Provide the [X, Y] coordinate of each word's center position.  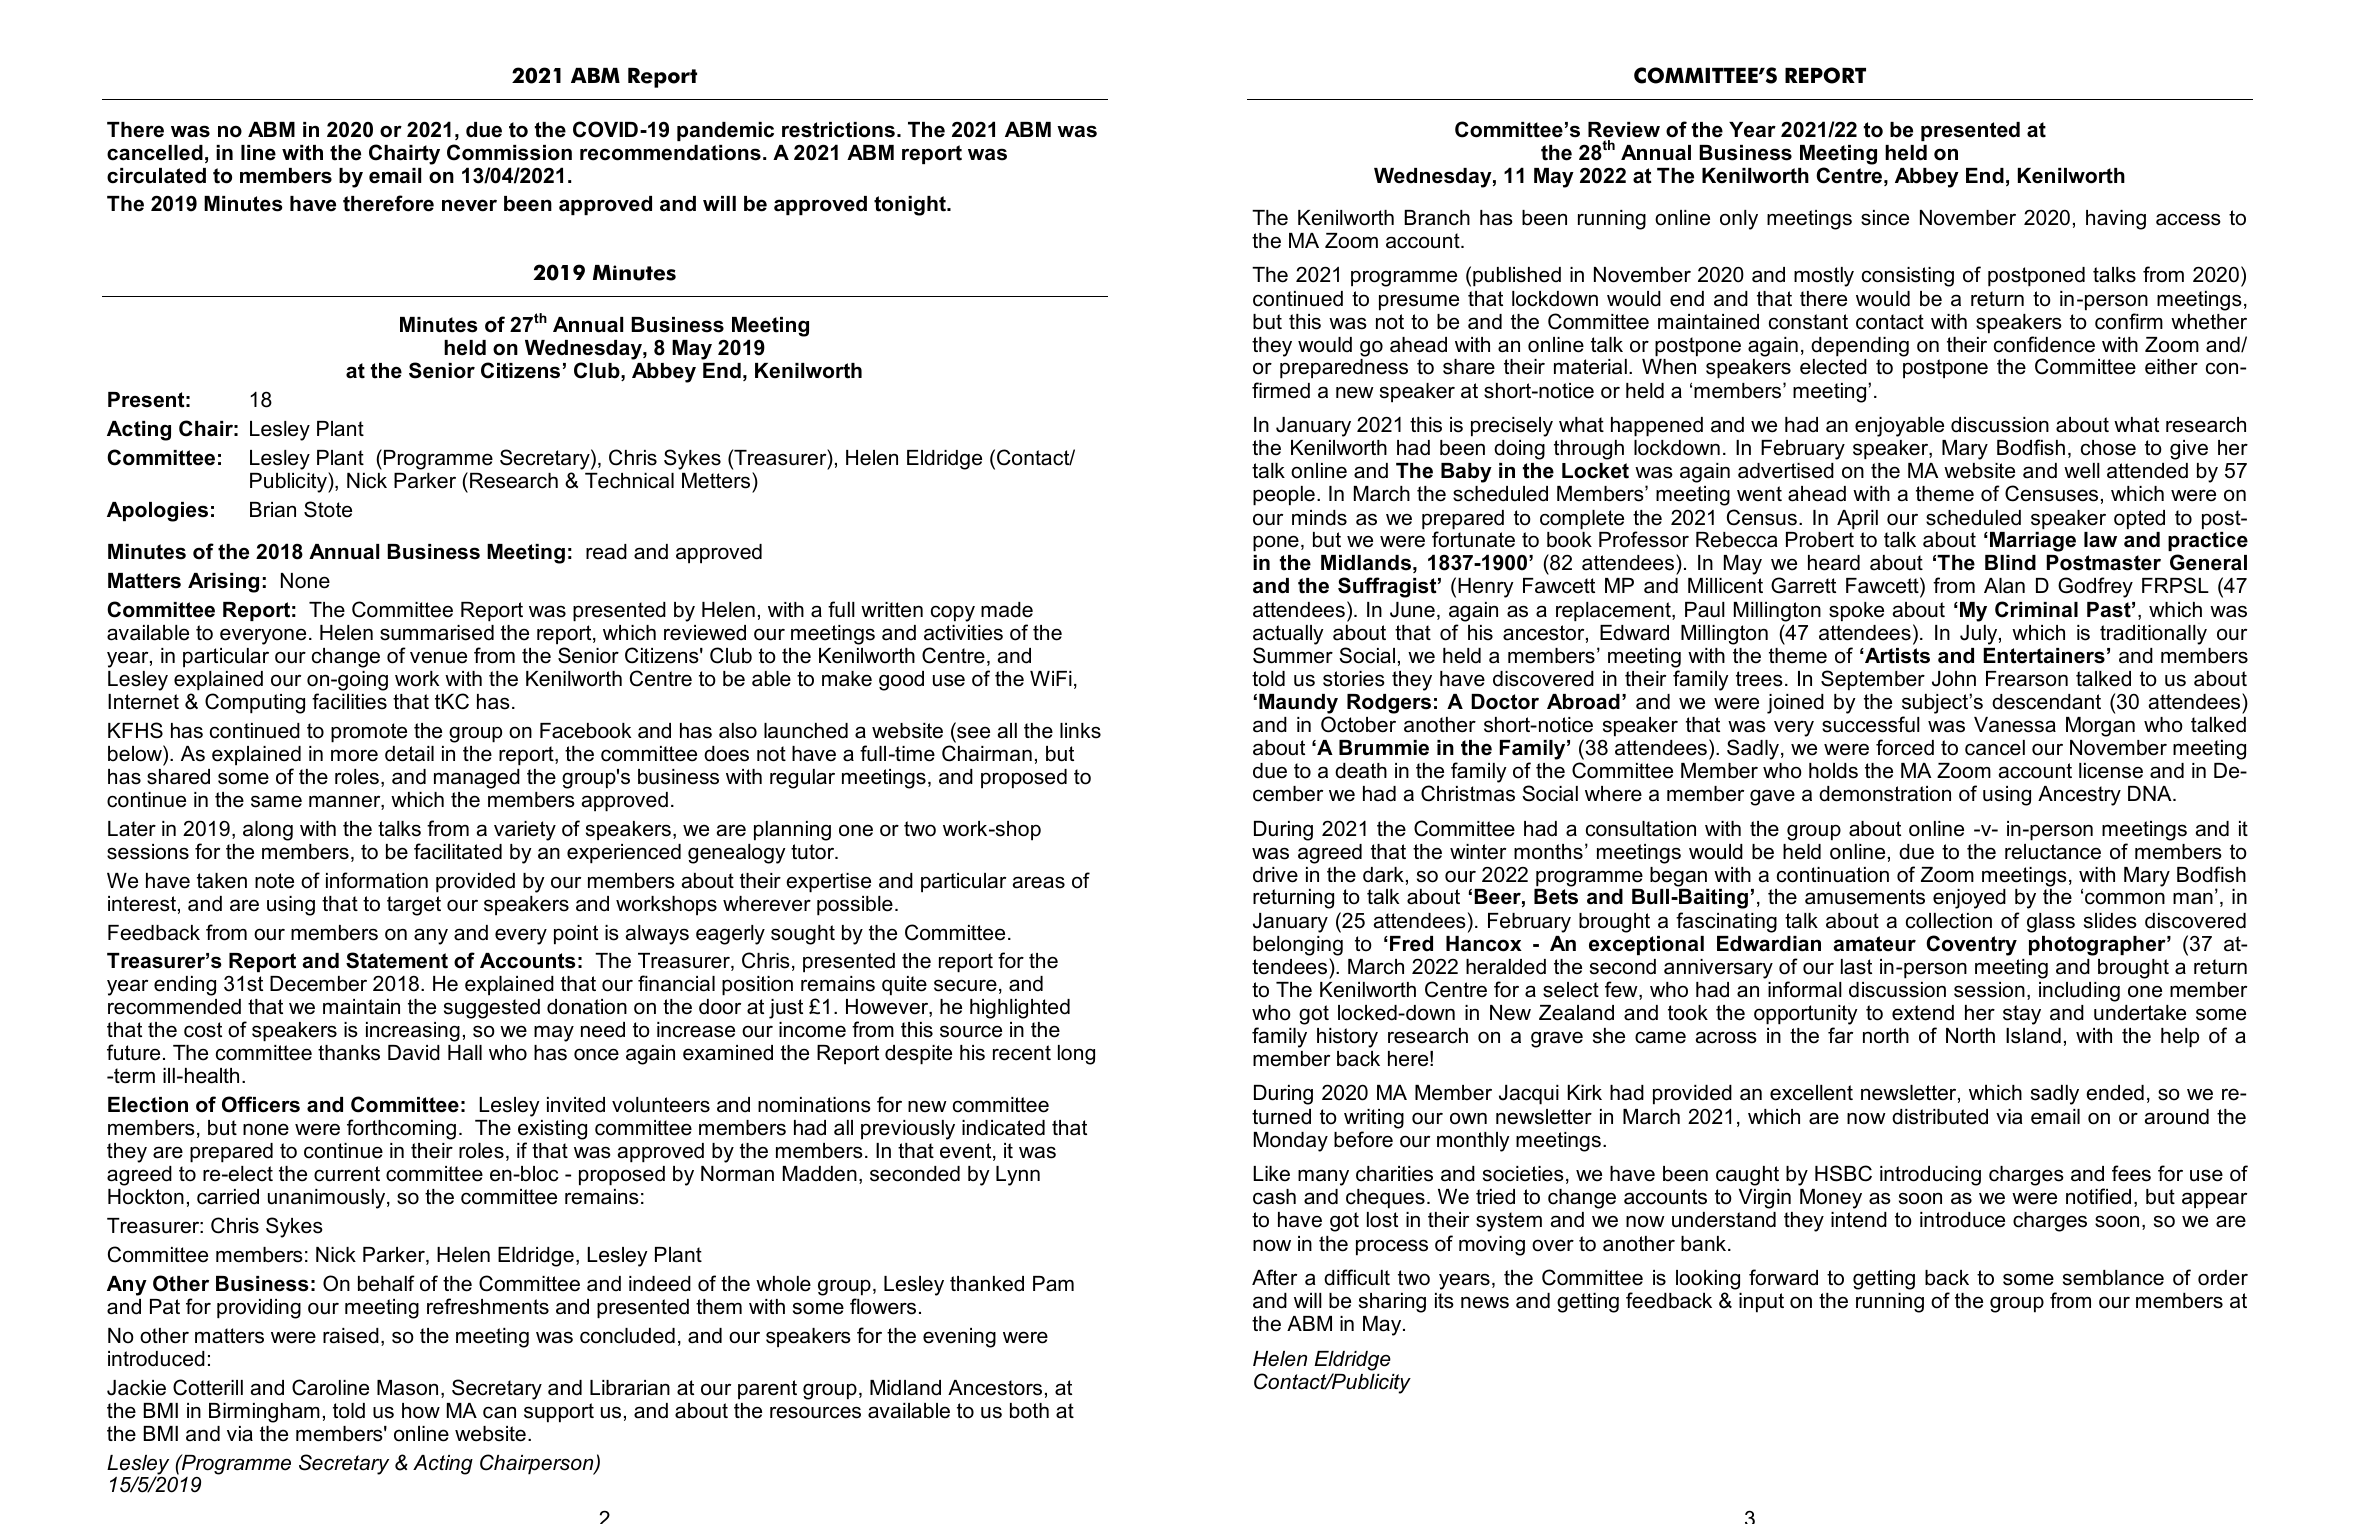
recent [1022, 1053]
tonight [911, 206]
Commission [509, 152]
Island [2033, 1036]
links [1080, 731]
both [1029, 1411]
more [354, 755]
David [414, 1053]
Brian [273, 510]
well [2082, 471]
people [1284, 496]
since [1885, 218]
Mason [407, 1388]
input [1761, 1303]
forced [1905, 747]
